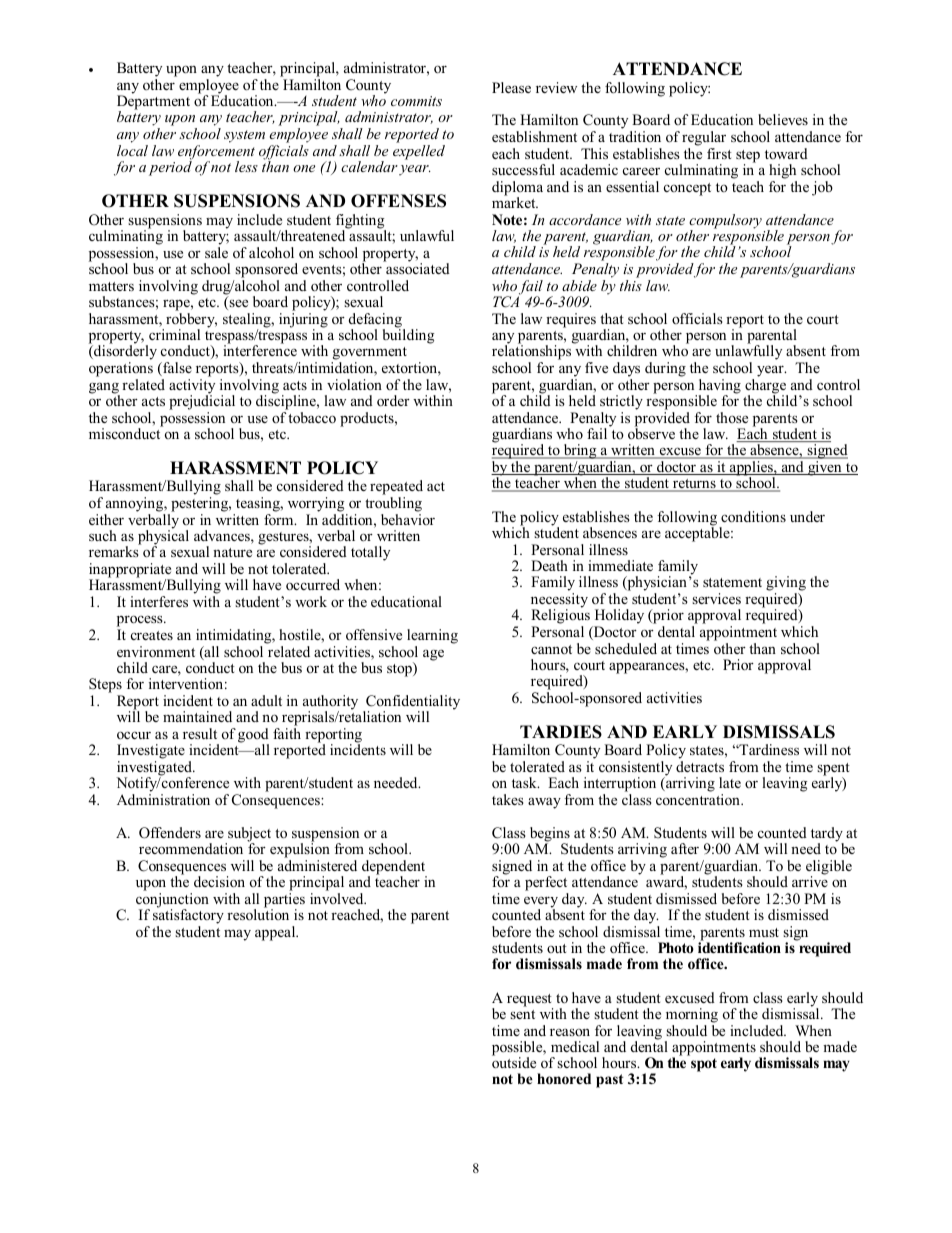 Image resolution: width=952 pixels, height=1233 pixels. Describe the element at coordinates (276, 933) in the screenshot. I see `appeal` at that location.
